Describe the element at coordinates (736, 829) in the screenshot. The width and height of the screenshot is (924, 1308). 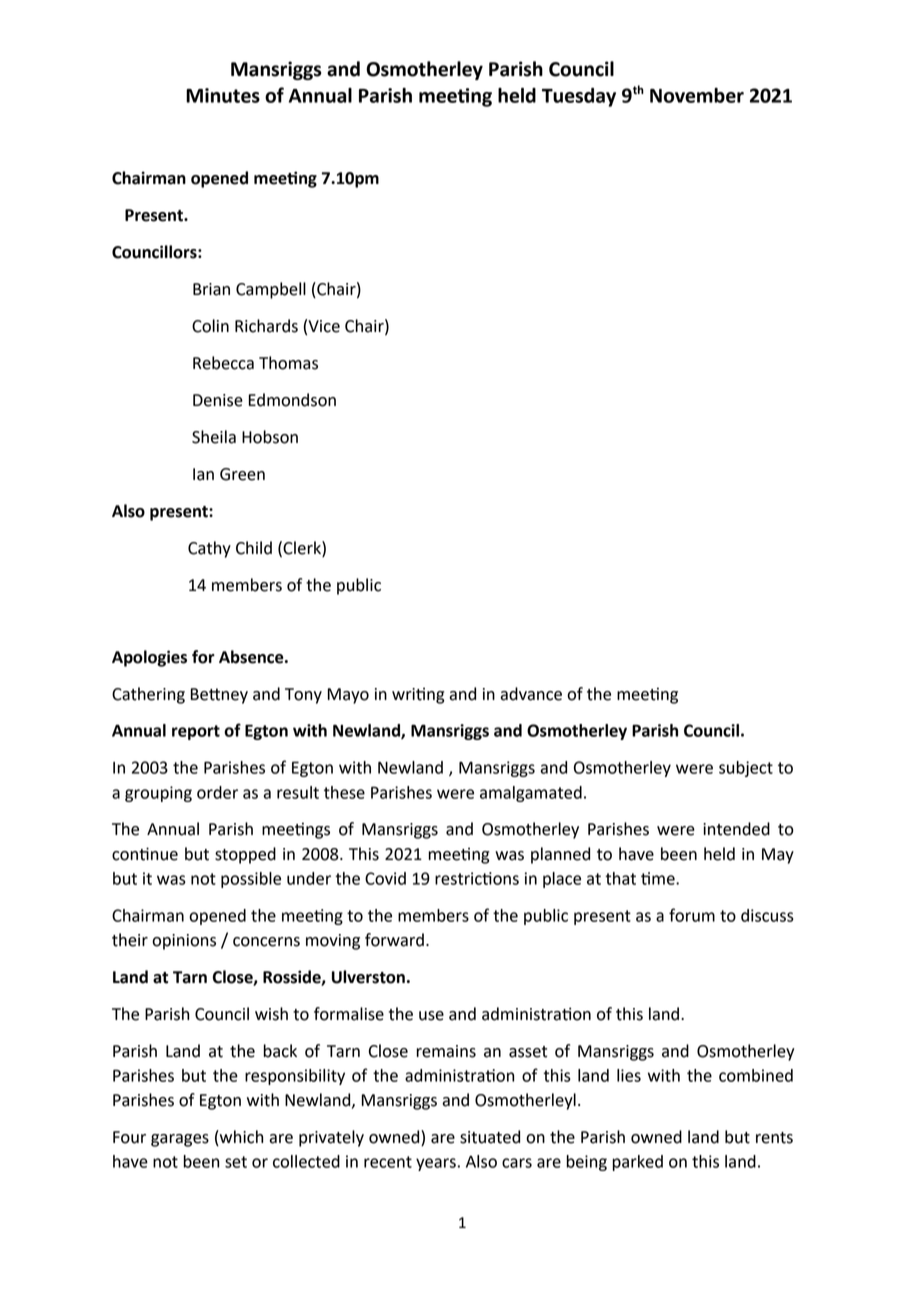
I see `intended` at that location.
